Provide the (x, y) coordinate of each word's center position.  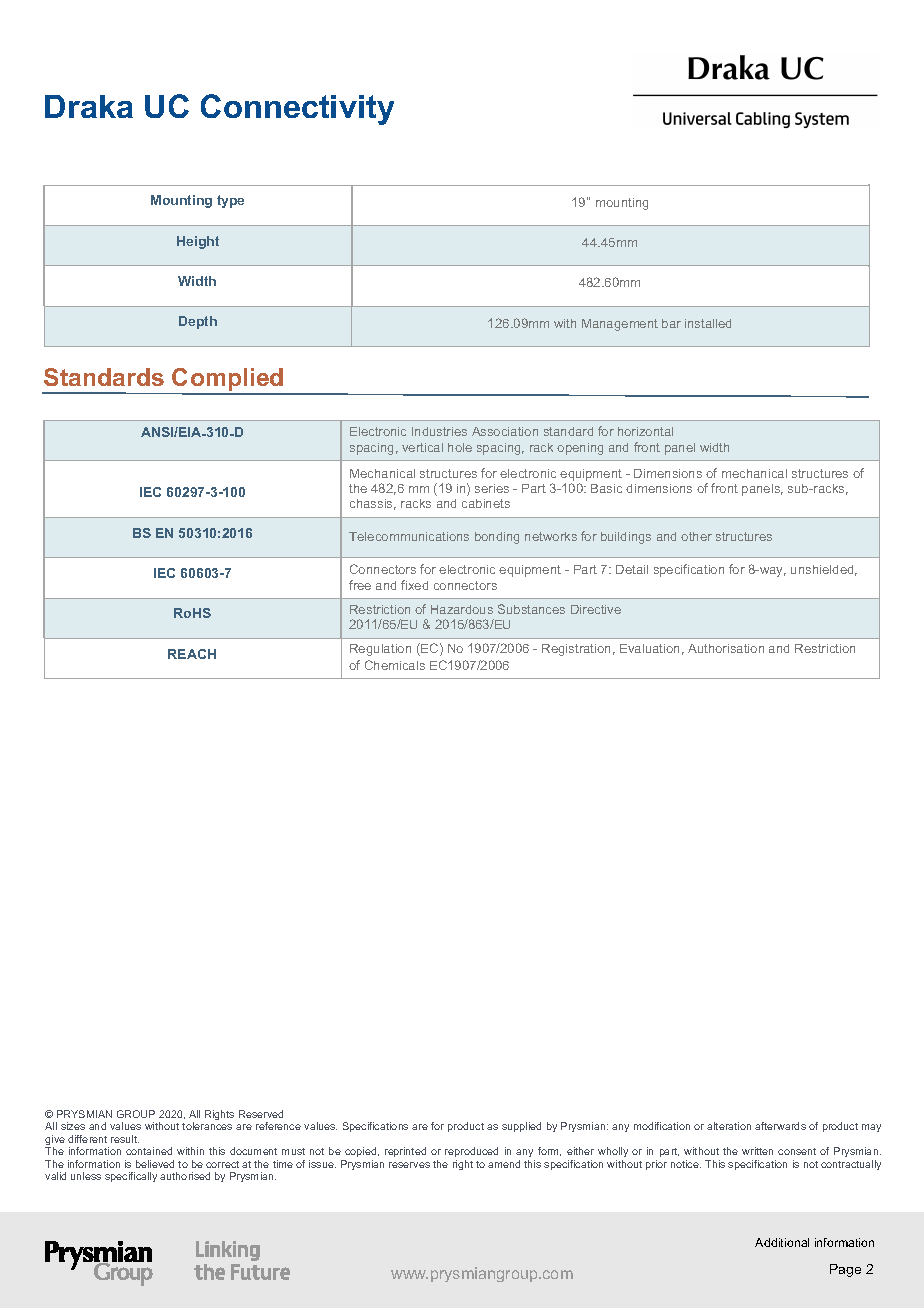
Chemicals (395, 665)
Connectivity (297, 109)
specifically (131, 1177)
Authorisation (726, 648)
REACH (192, 654)
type (230, 201)
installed (708, 323)
